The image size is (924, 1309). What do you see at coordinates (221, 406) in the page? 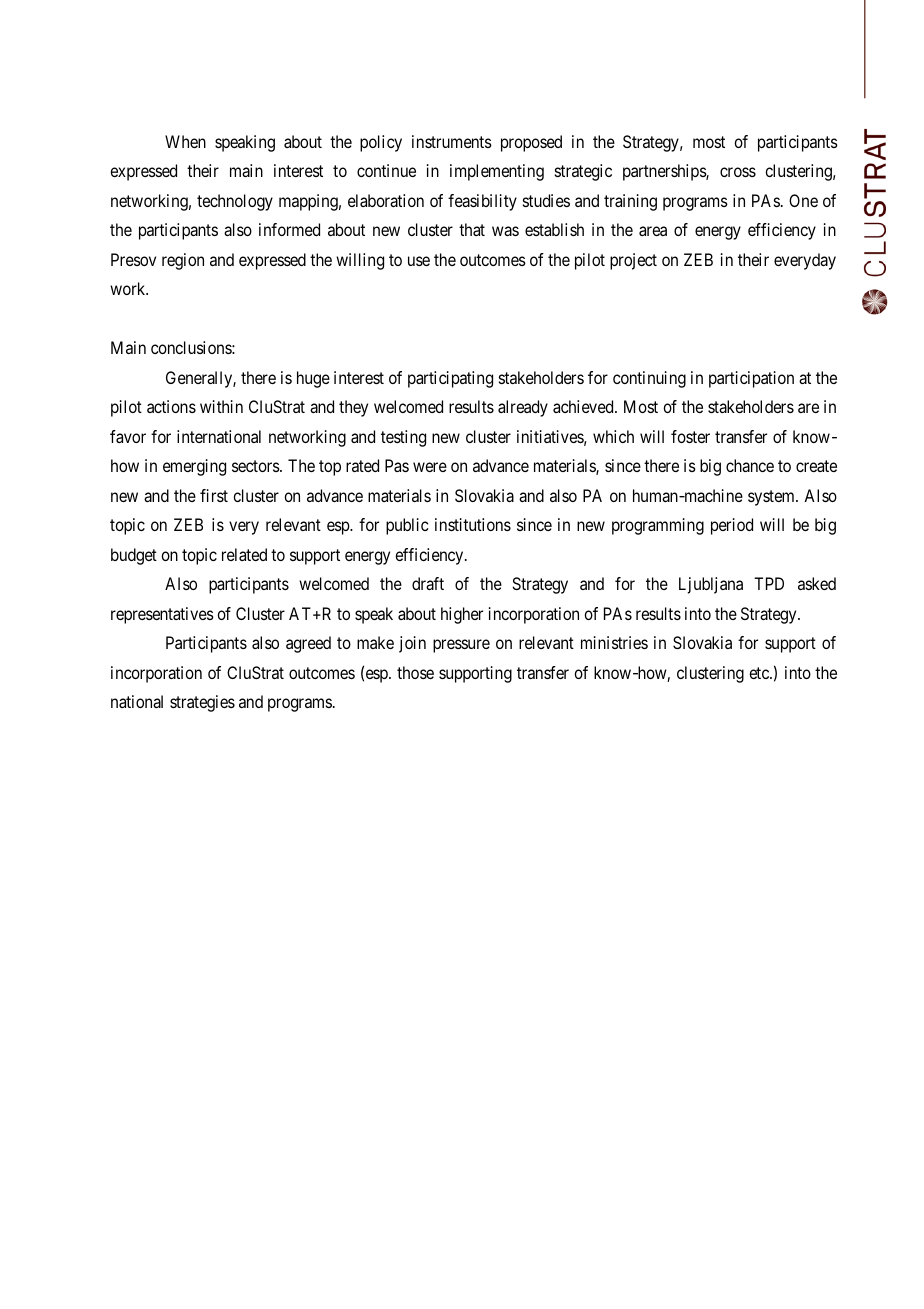
I see `within` at bounding box center [221, 406].
